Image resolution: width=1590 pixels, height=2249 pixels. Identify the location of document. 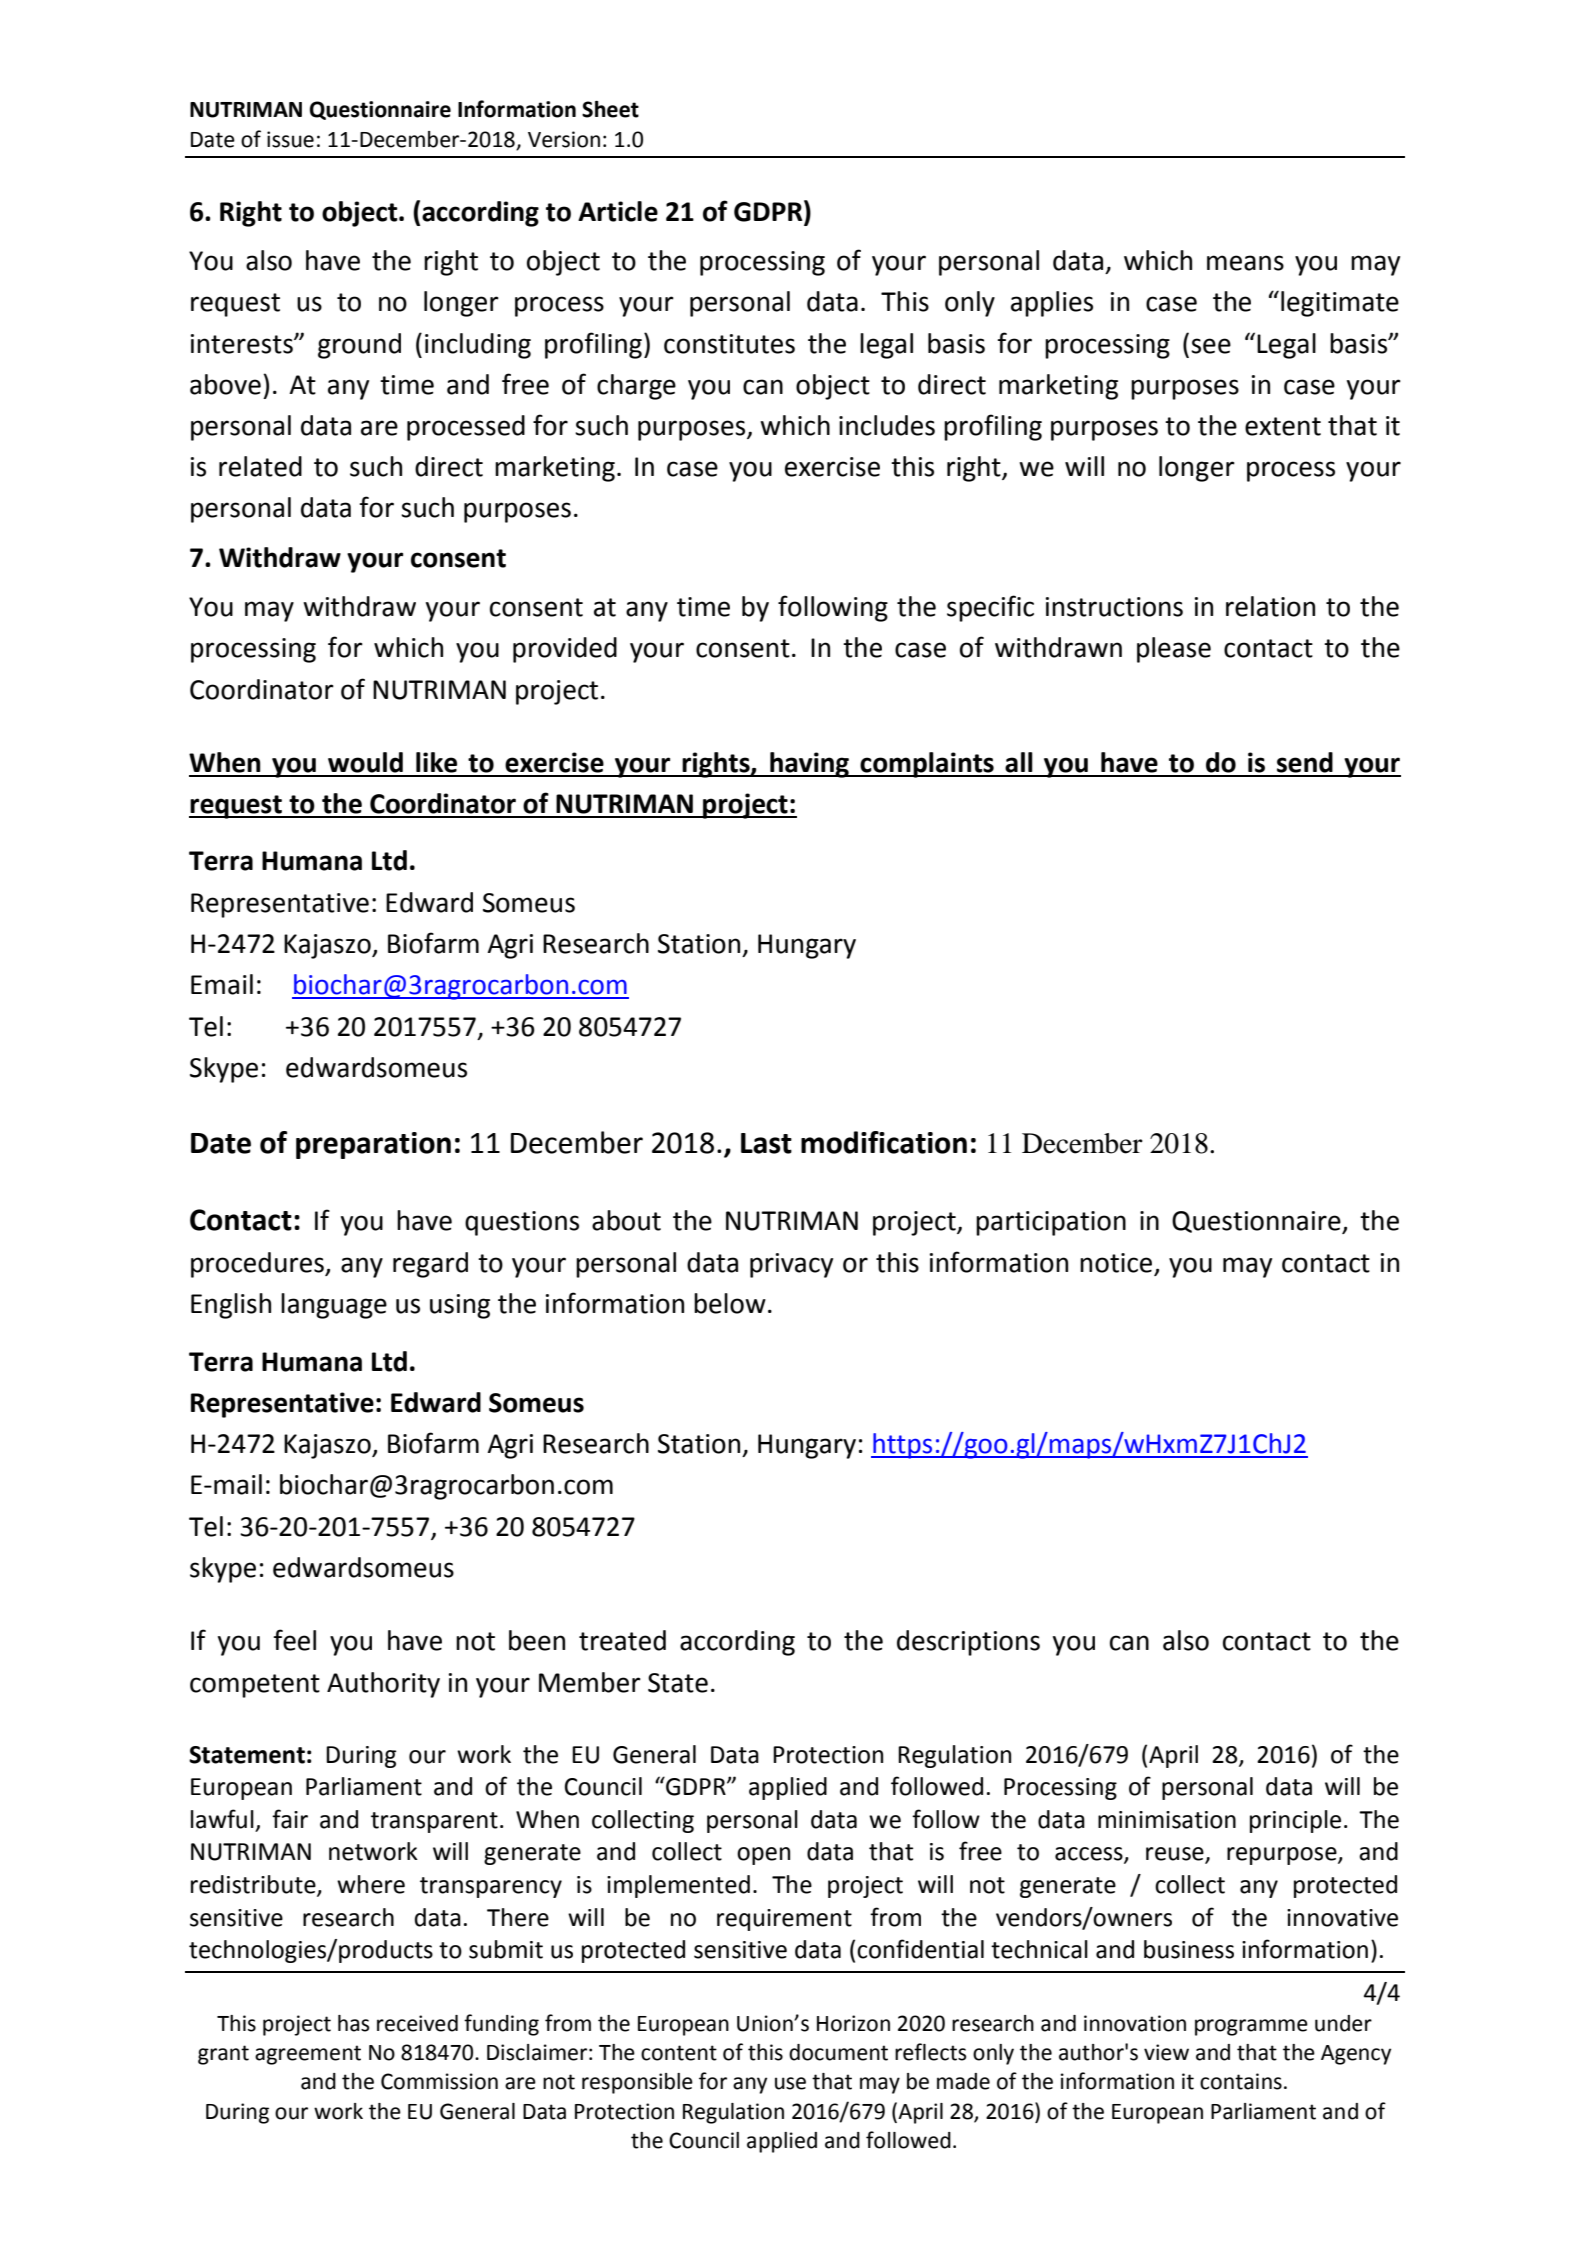
(838, 2052).
